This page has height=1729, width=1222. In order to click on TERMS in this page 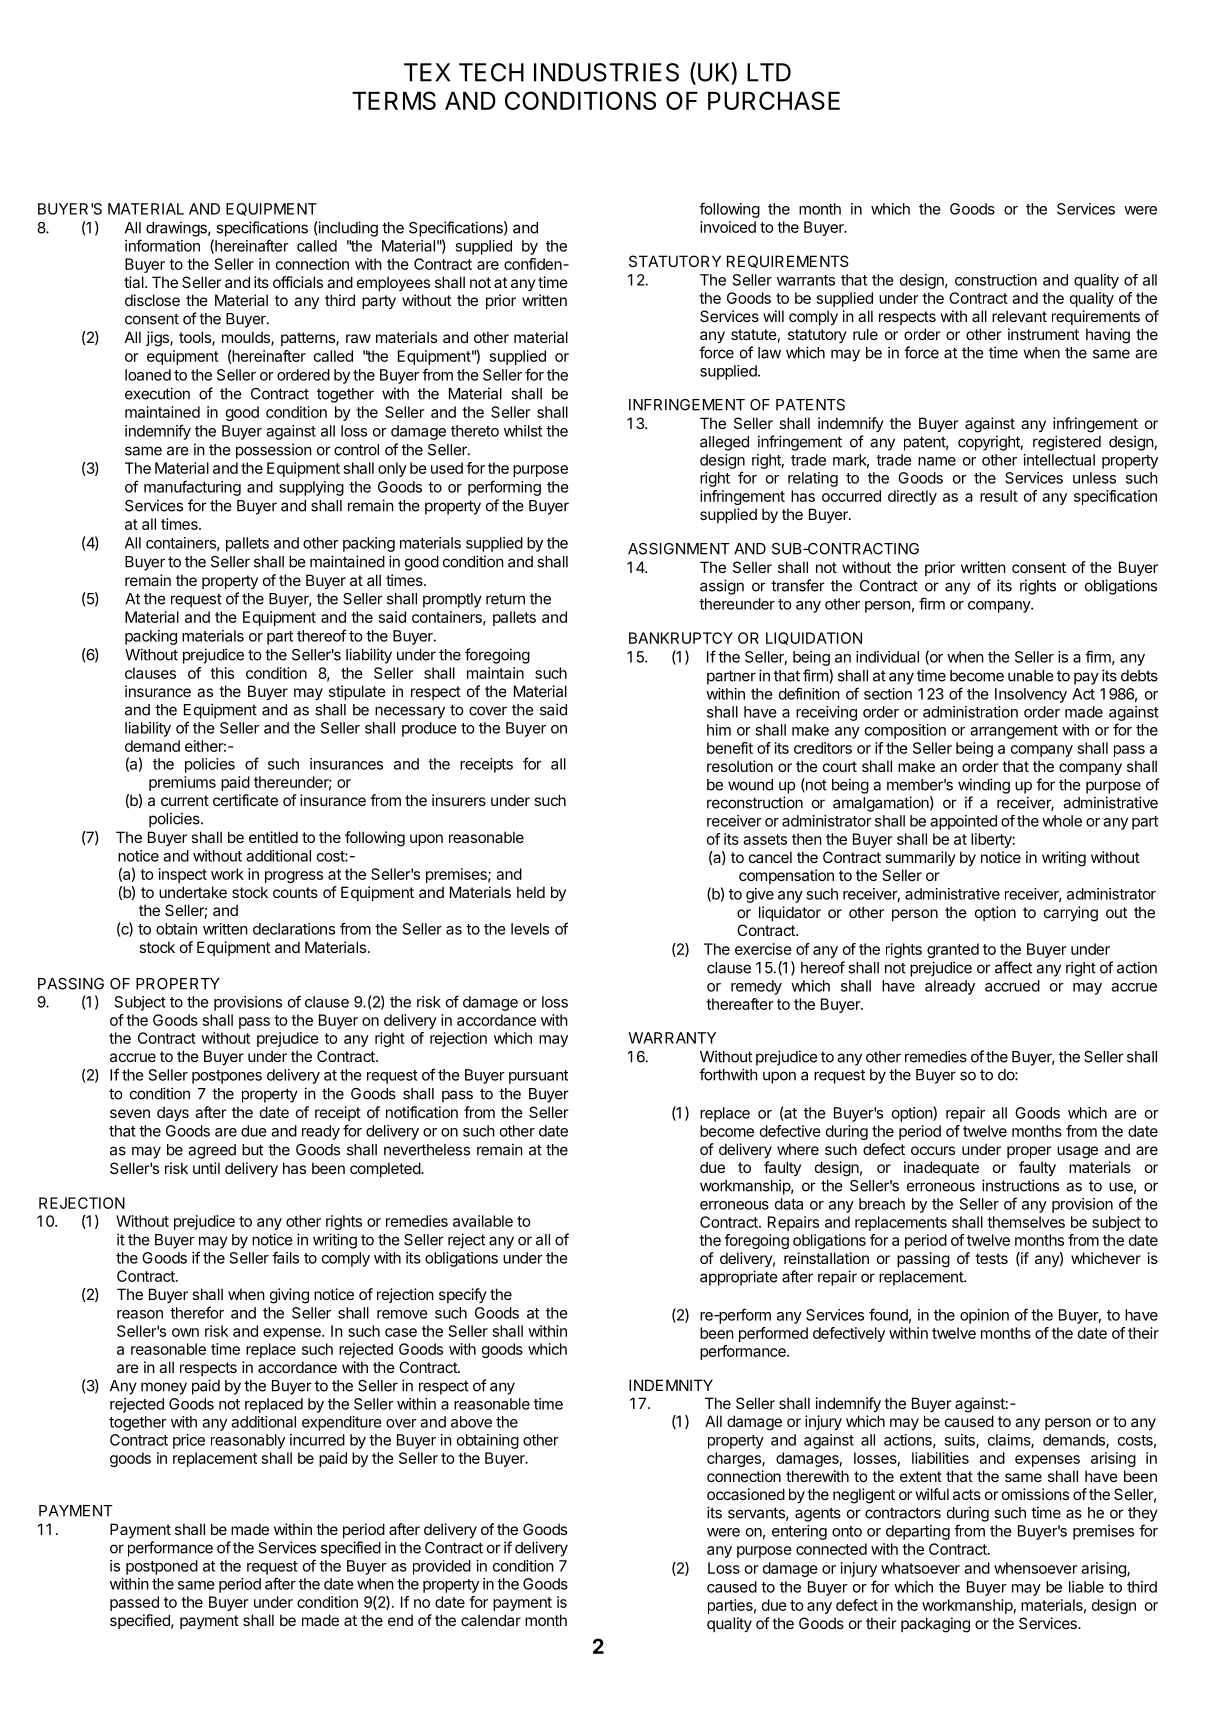, I will do `click(394, 100)`.
